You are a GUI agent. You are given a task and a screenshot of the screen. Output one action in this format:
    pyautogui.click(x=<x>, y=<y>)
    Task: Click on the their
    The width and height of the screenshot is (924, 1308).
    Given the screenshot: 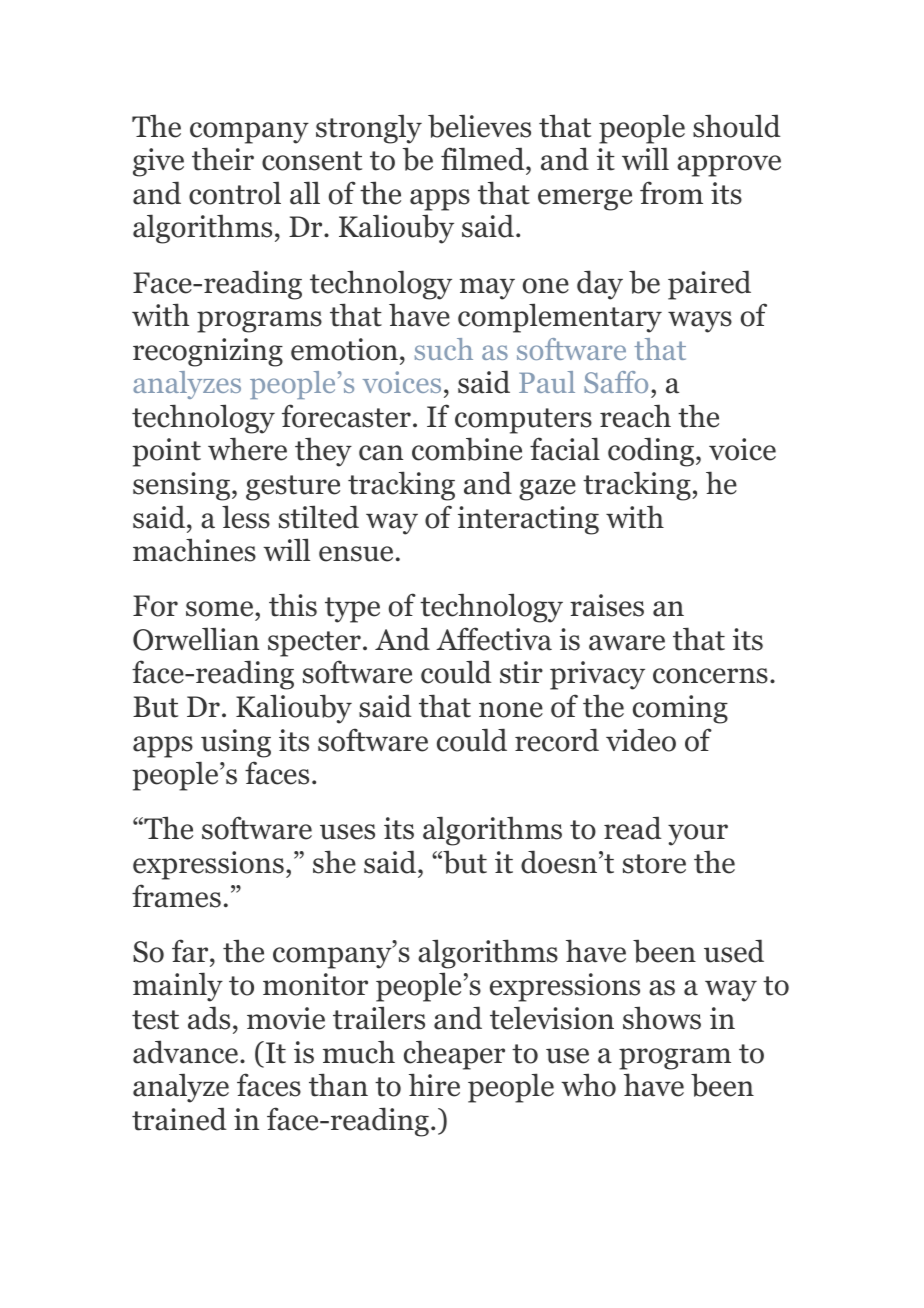 What is the action you would take?
    pyautogui.click(x=223, y=159)
